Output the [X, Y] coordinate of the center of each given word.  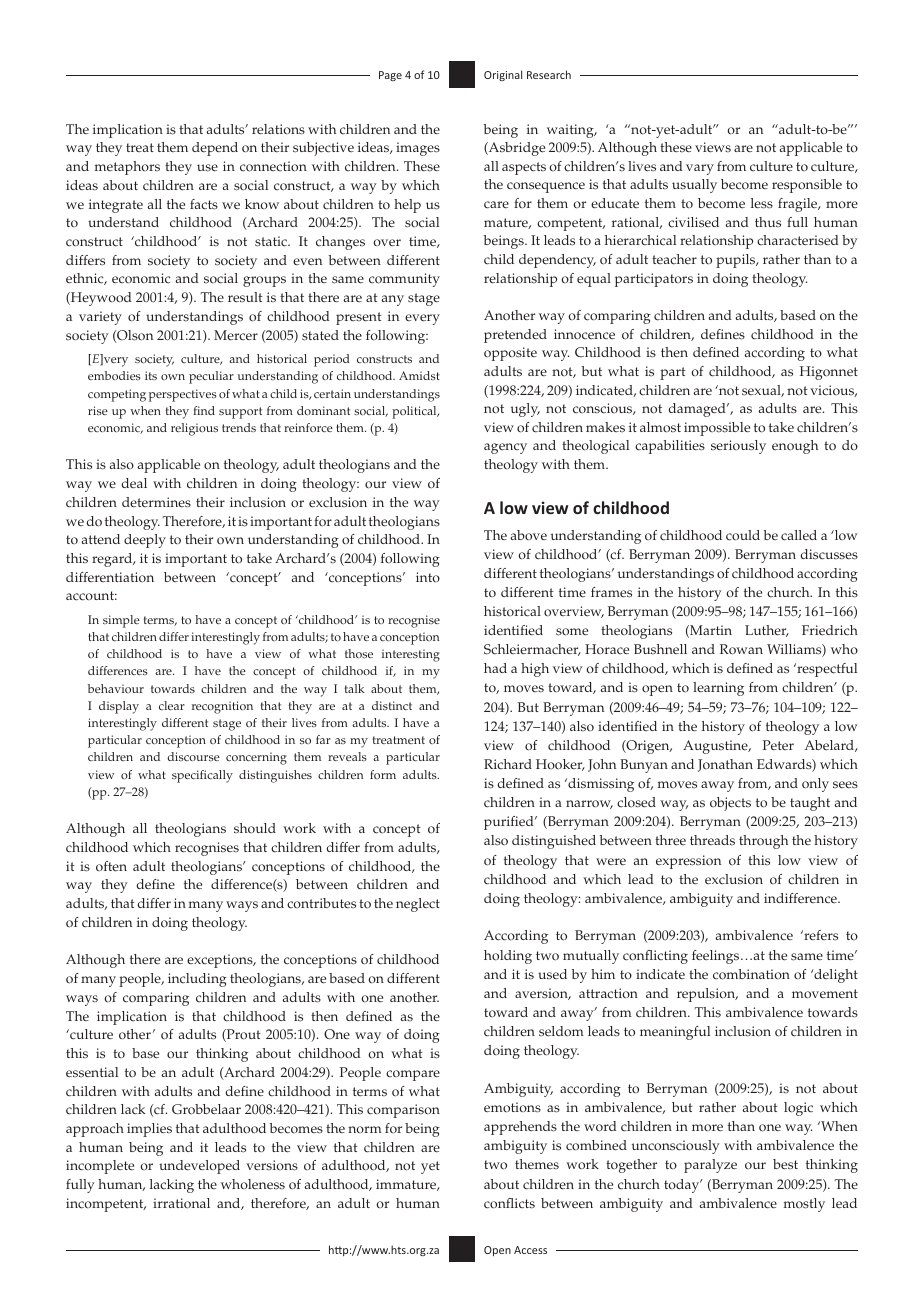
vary [700, 169]
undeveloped [199, 1167]
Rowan [741, 649]
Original [503, 75]
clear [172, 705]
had [495, 668]
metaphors [127, 168]
